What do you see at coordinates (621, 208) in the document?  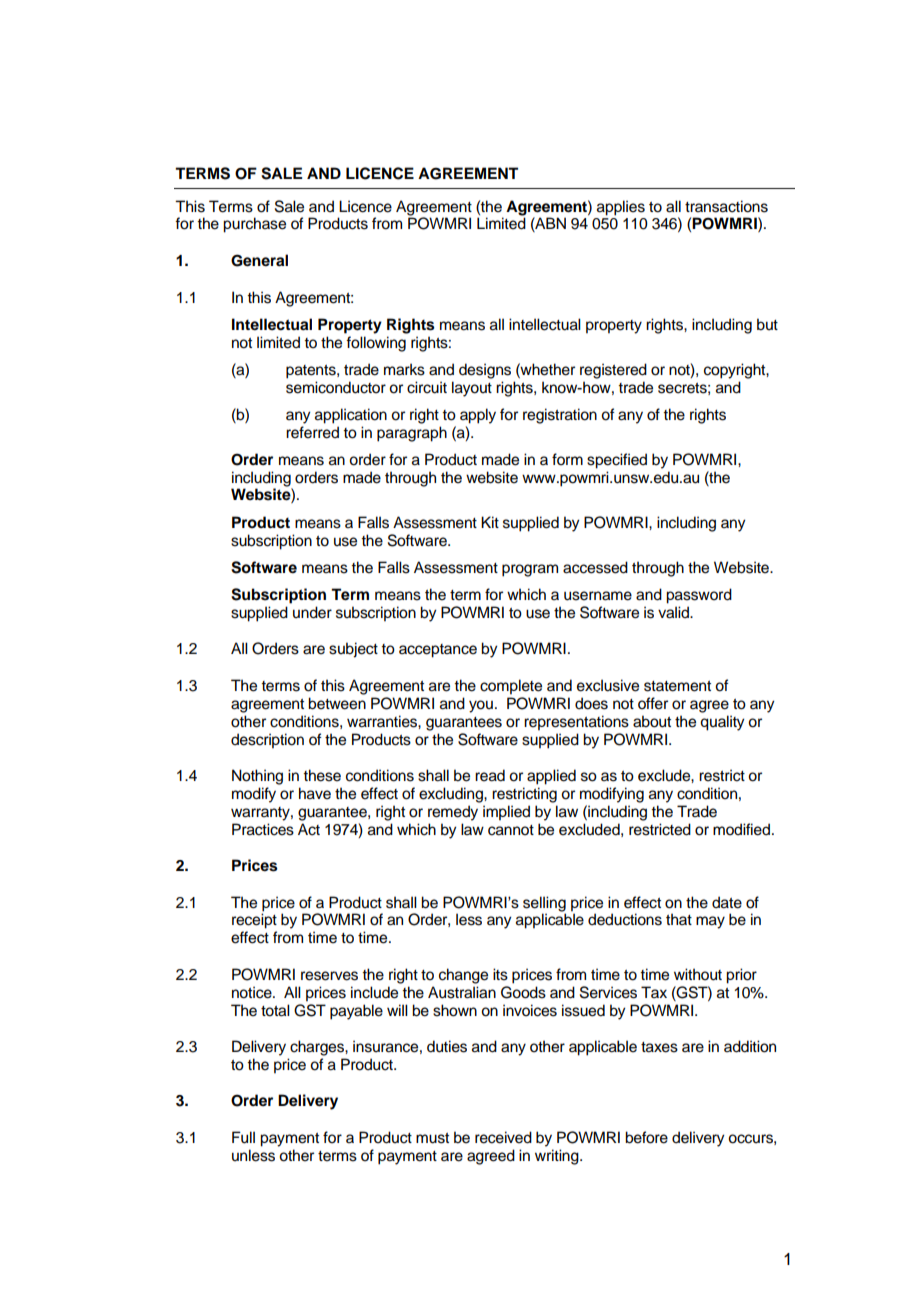 I see `applies` at bounding box center [621, 208].
